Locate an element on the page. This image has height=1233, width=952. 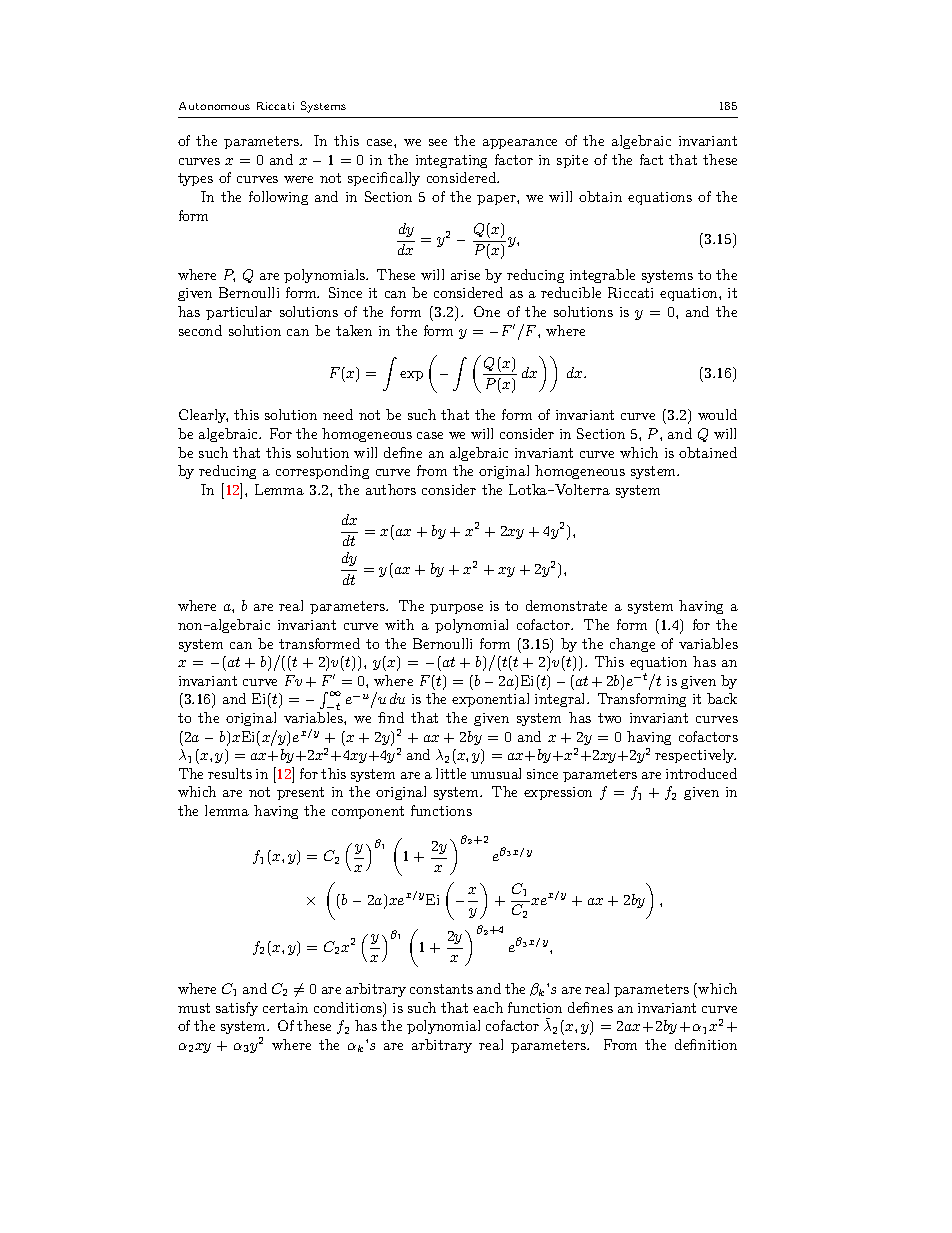
corresponding is located at coordinates (322, 472).
